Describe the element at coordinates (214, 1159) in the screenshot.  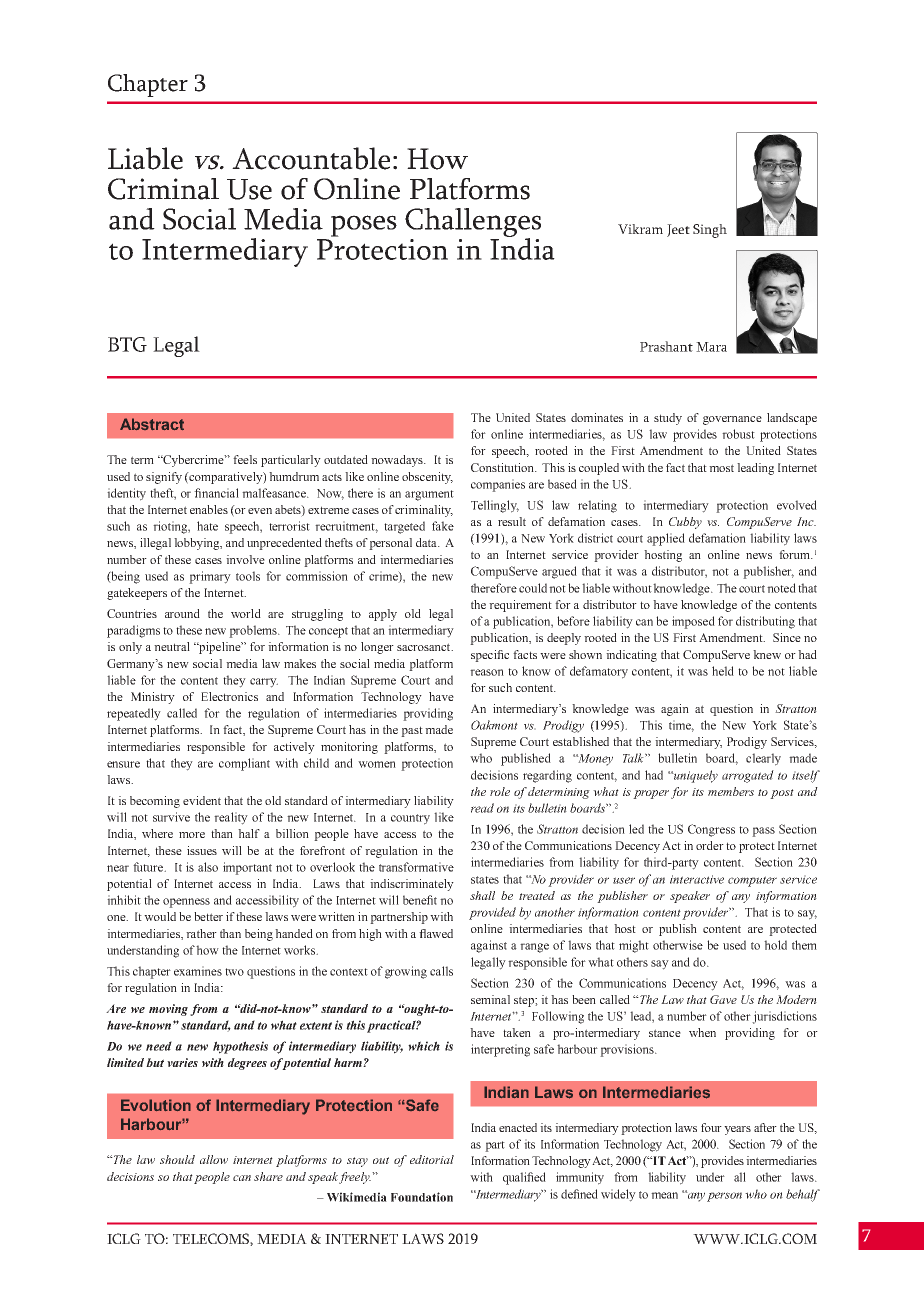
I see `allow` at that location.
